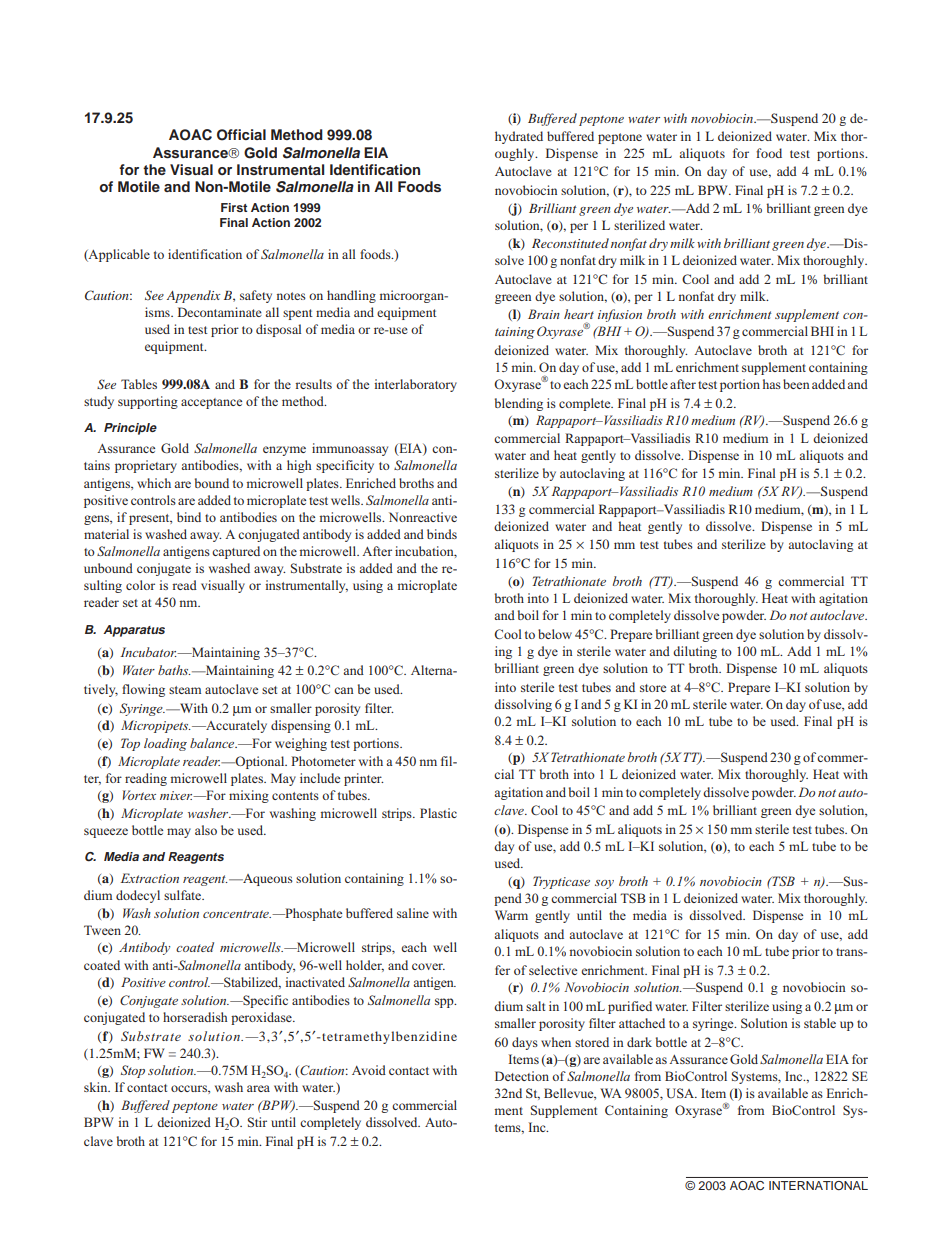 The width and height of the image is (952, 1233). Describe the element at coordinates (695, 652) in the image. I see `diluting` at that location.
